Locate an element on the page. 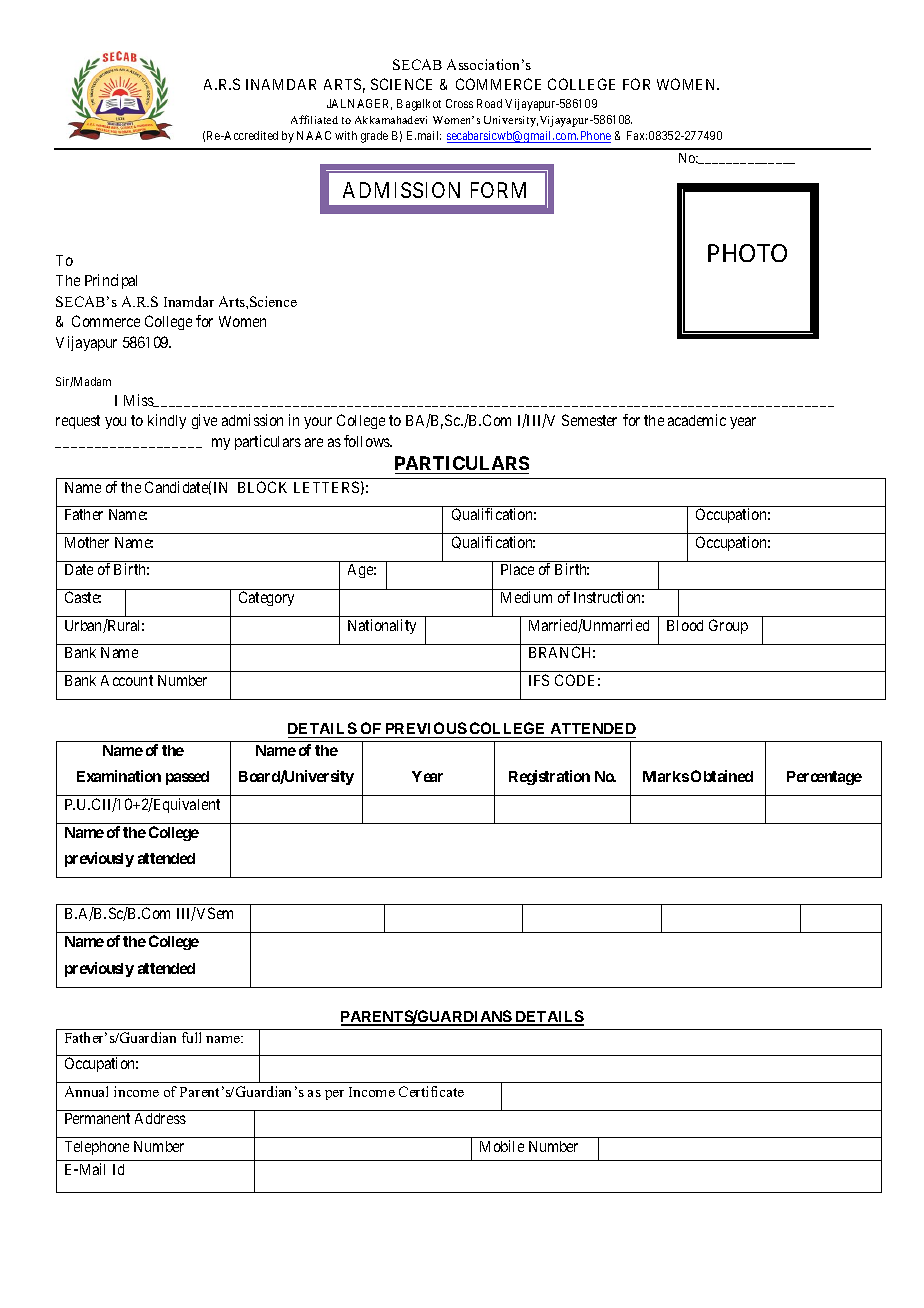 The height and width of the page is (1308, 924). Address is located at coordinates (160, 1118).
